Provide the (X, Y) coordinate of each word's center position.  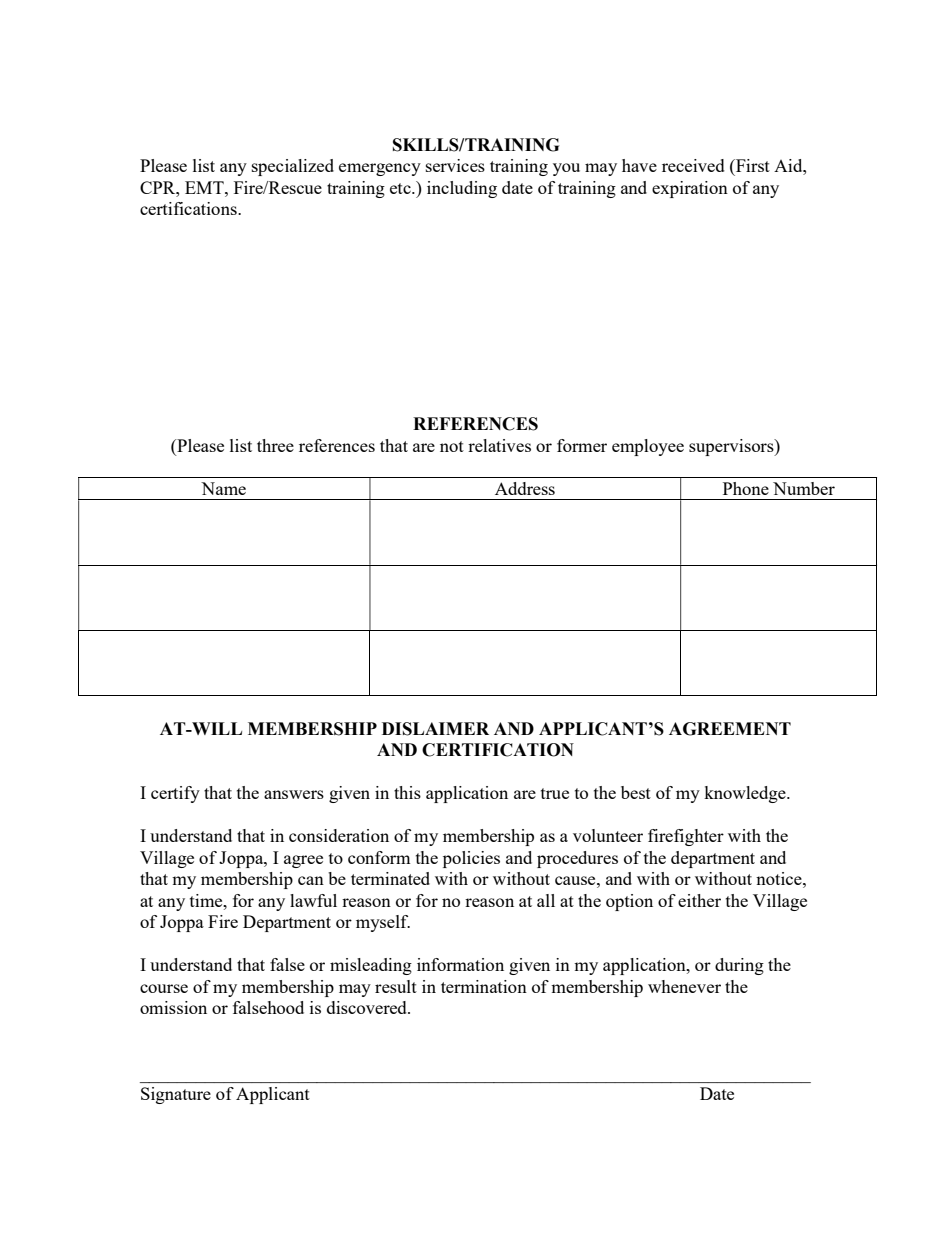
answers (294, 794)
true (555, 793)
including (462, 189)
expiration (690, 189)
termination (484, 986)
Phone (746, 488)
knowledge (746, 794)
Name (223, 488)
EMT (205, 187)
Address (525, 488)
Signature (176, 1095)
